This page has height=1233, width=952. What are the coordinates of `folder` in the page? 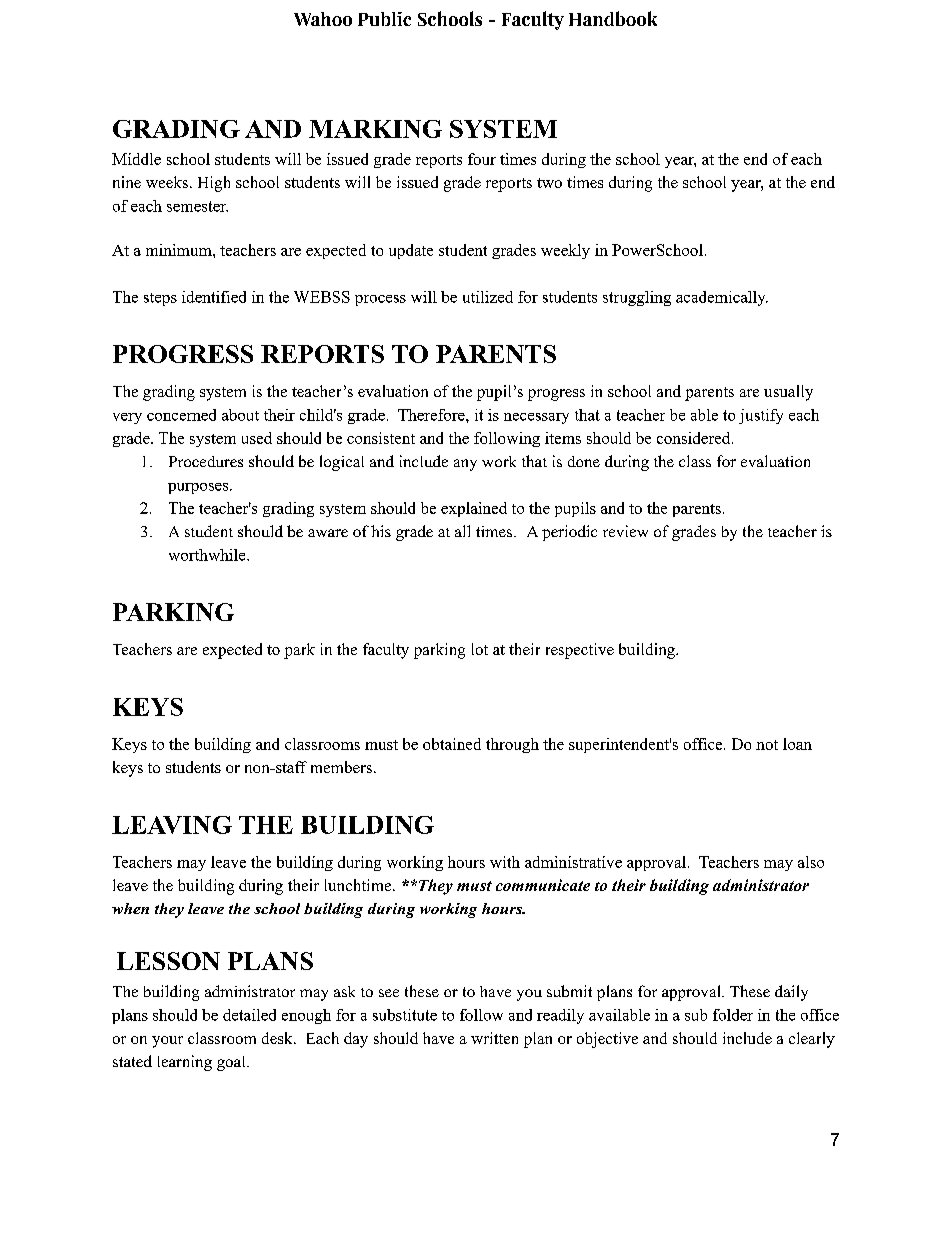 It's located at (733, 1015).
